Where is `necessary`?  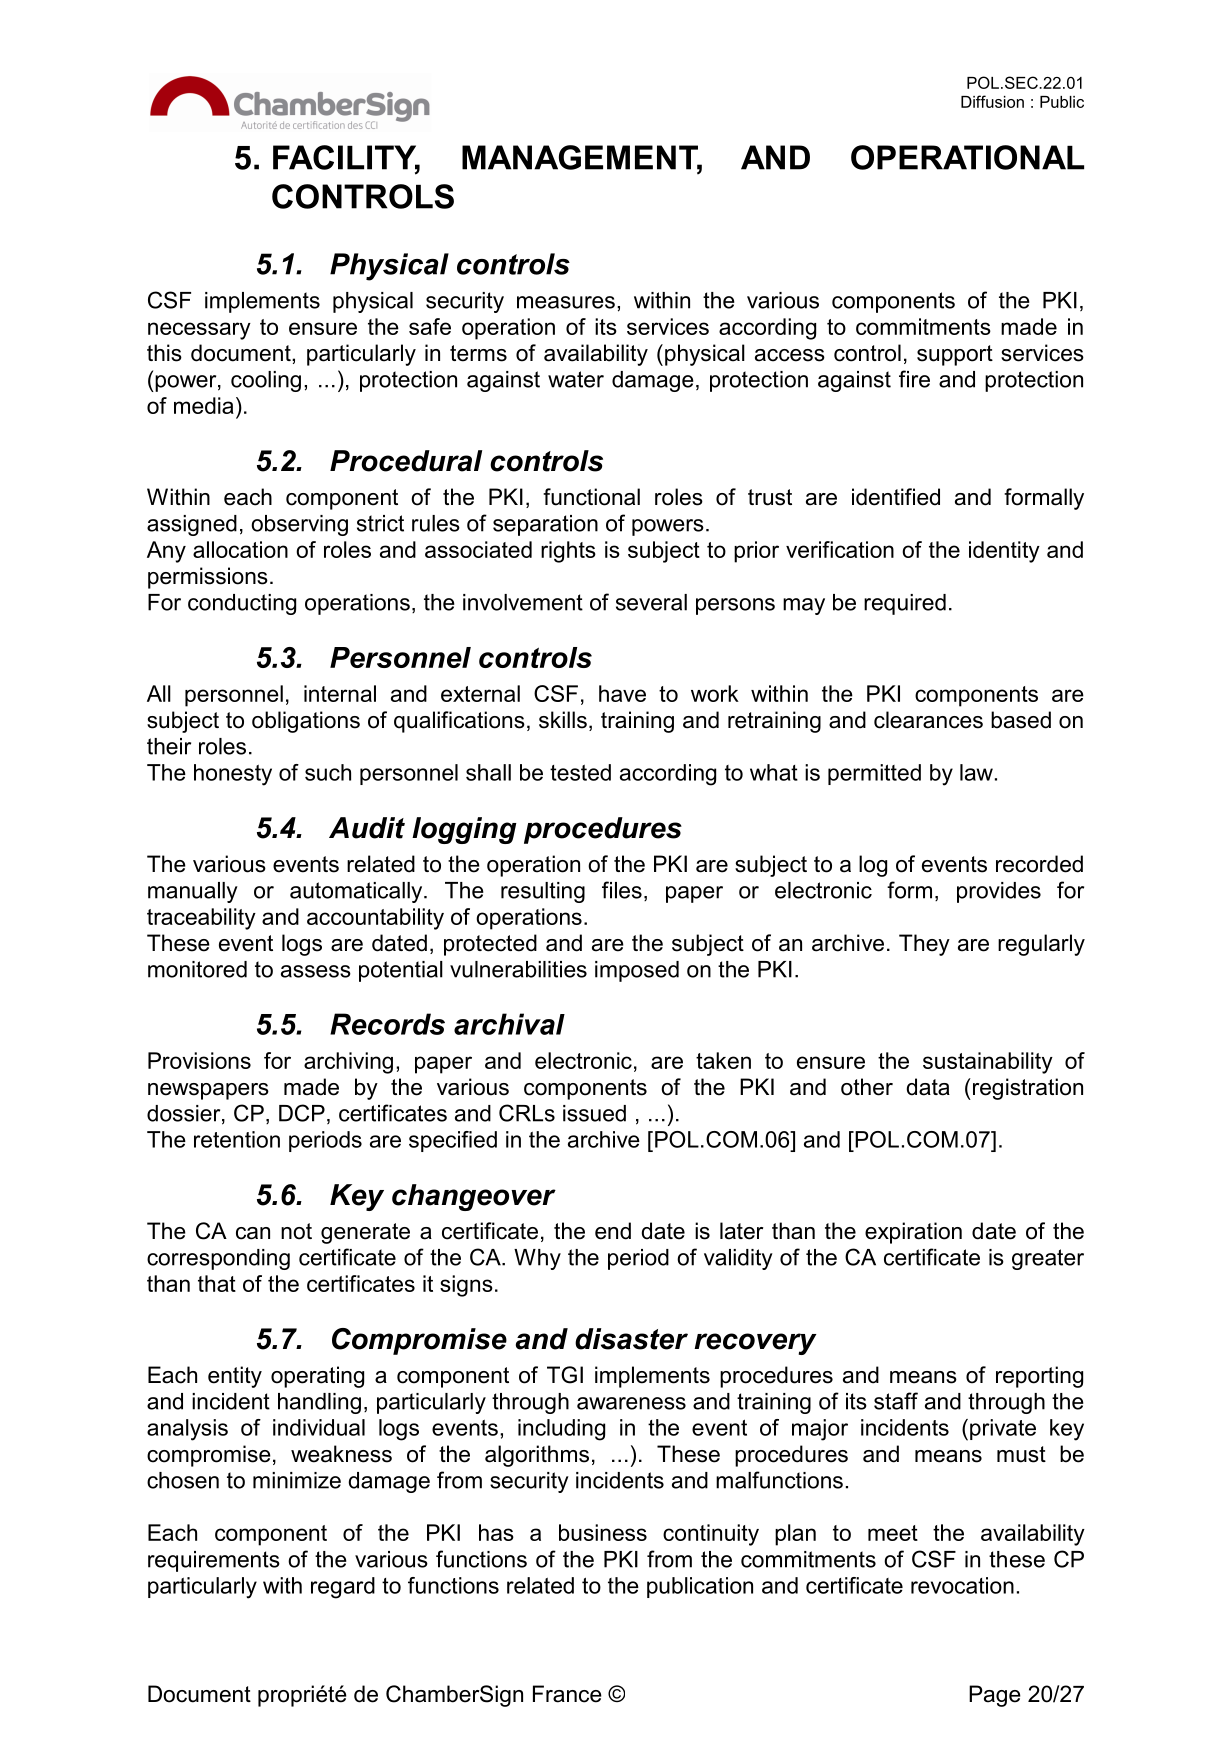
necessary is located at coordinates (199, 331).
